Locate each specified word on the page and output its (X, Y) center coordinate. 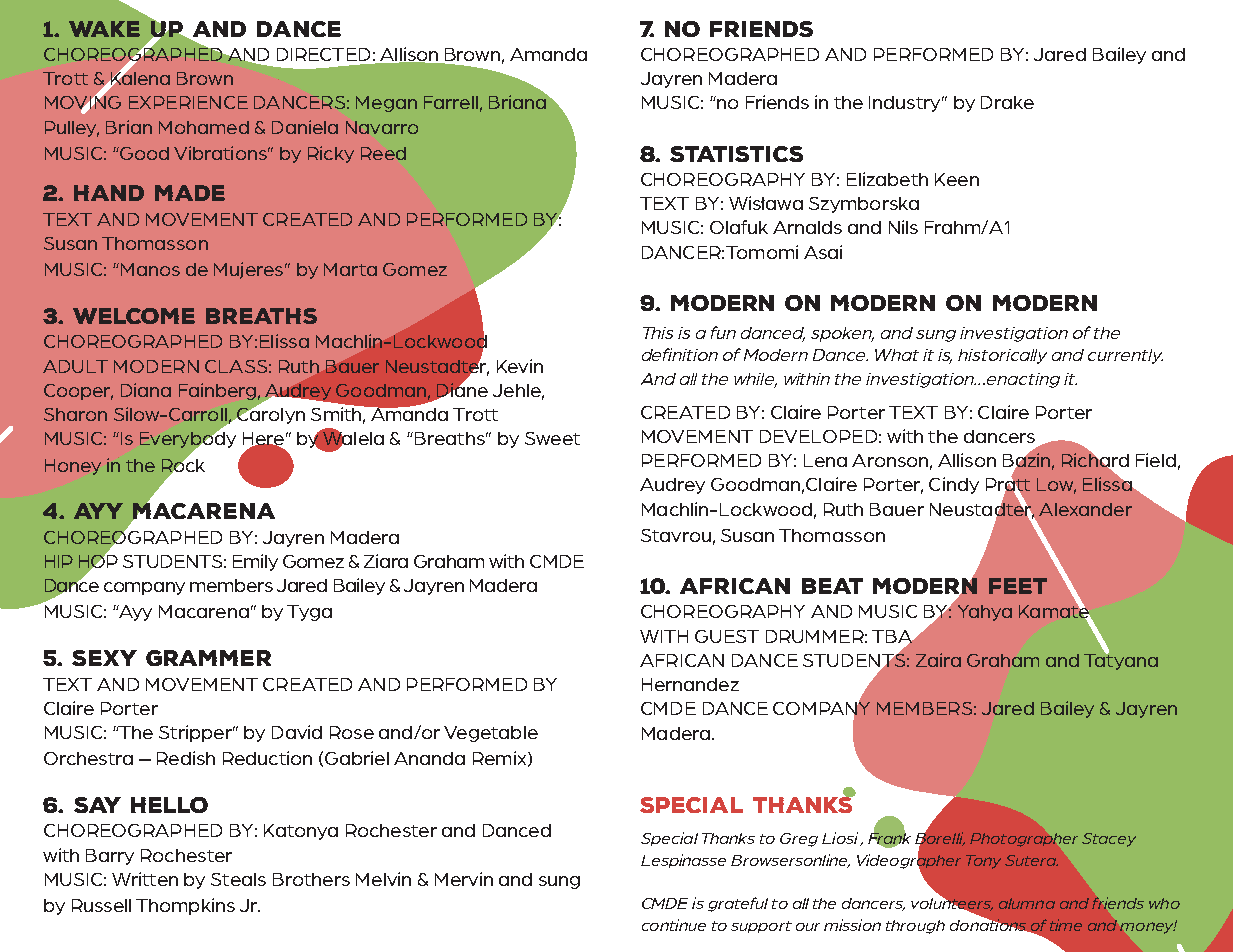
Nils (903, 227)
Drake (1007, 102)
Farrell (451, 102)
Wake (104, 29)
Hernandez (690, 684)
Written (145, 879)
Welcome (134, 316)
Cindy (954, 485)
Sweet (552, 438)
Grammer (208, 658)
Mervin (464, 879)
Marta (350, 269)
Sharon (75, 414)
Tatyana (1121, 660)
